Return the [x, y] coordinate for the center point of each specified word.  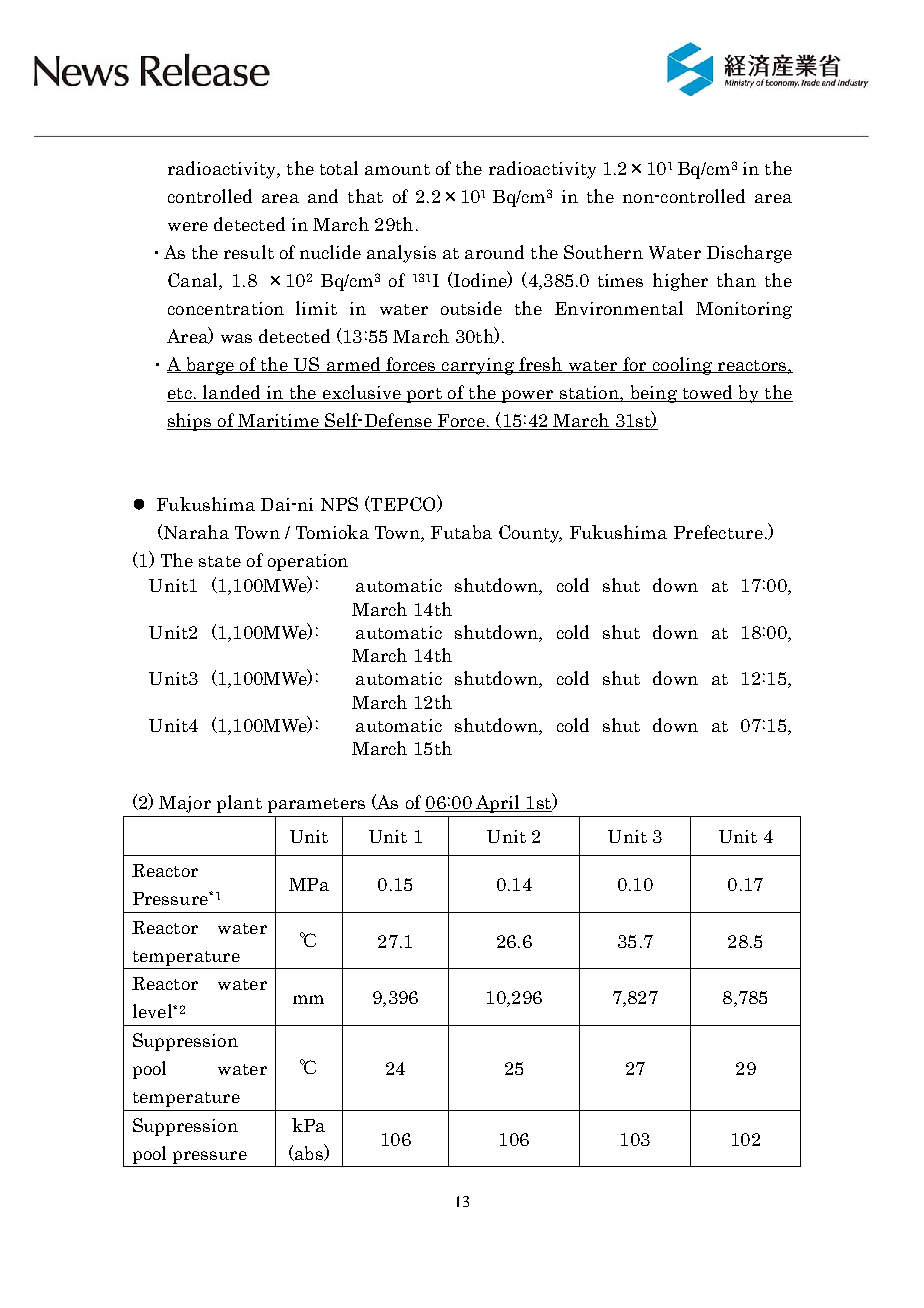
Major [185, 804]
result [249, 252]
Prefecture [718, 532]
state [220, 561]
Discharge [749, 254]
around [494, 252]
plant [239, 804]
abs [309, 1152]
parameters [316, 805]
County [530, 534]
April [497, 804]
